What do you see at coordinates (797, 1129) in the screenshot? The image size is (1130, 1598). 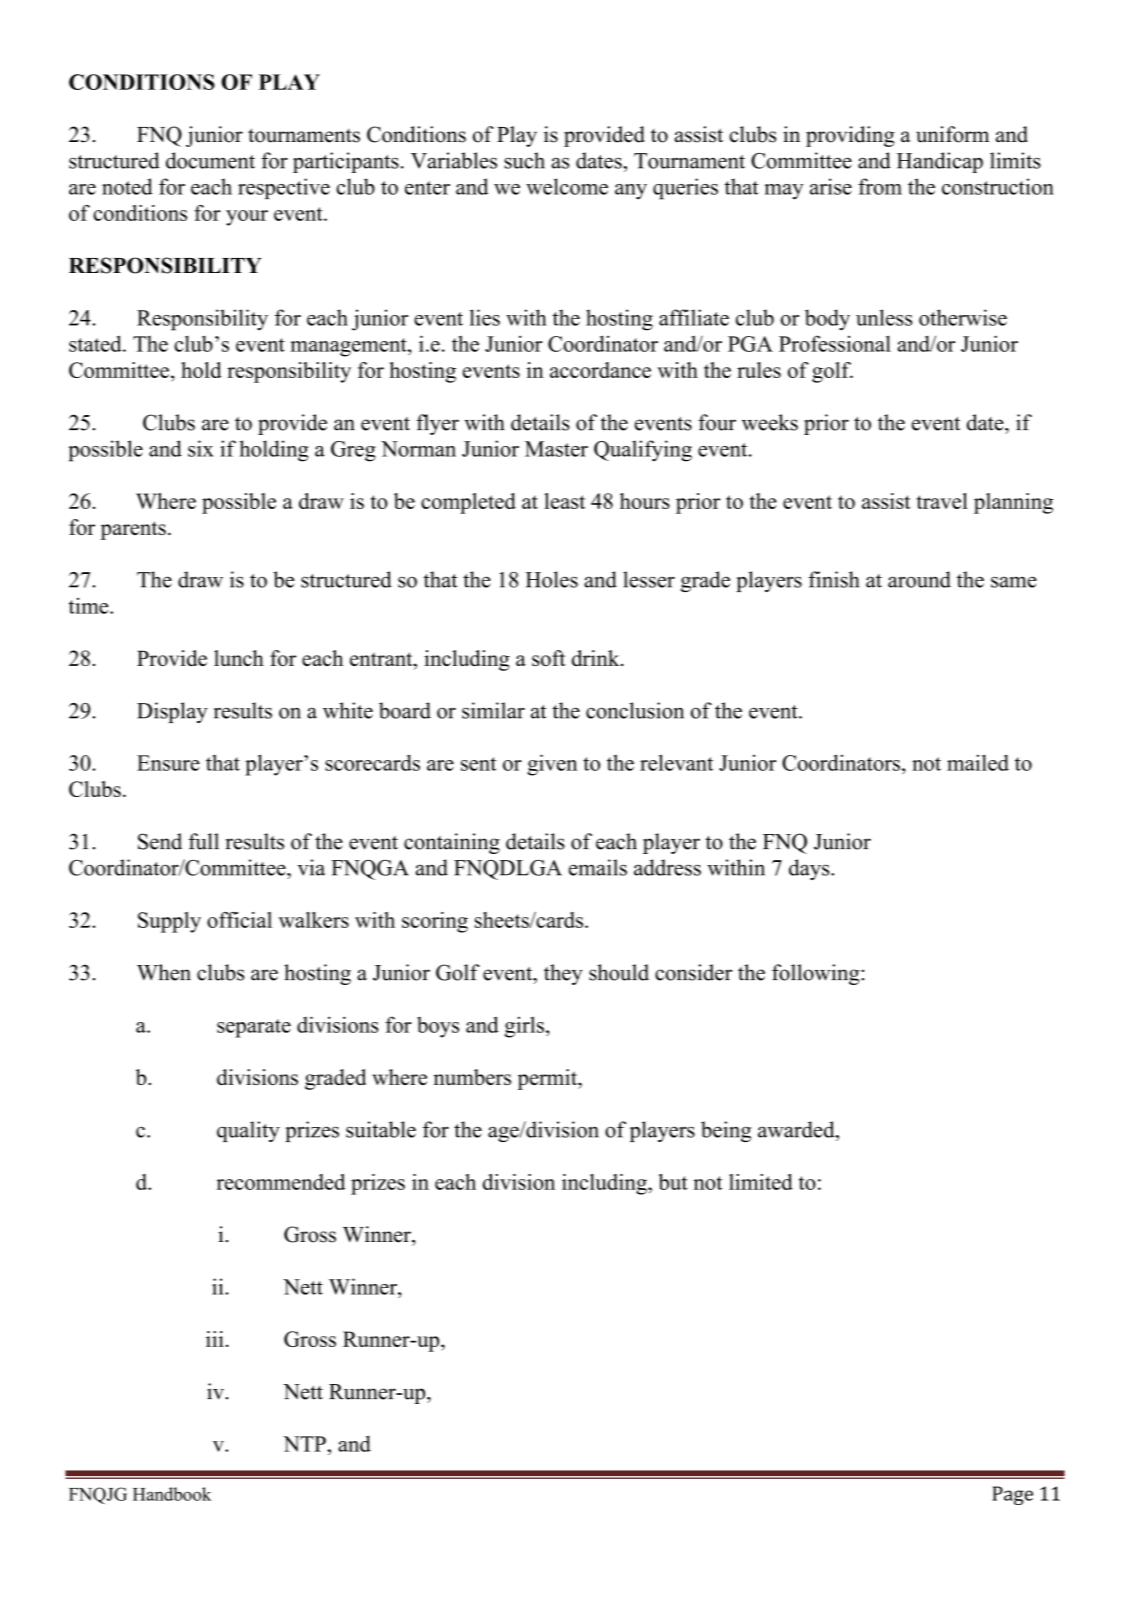 I see `awarded` at bounding box center [797, 1129].
